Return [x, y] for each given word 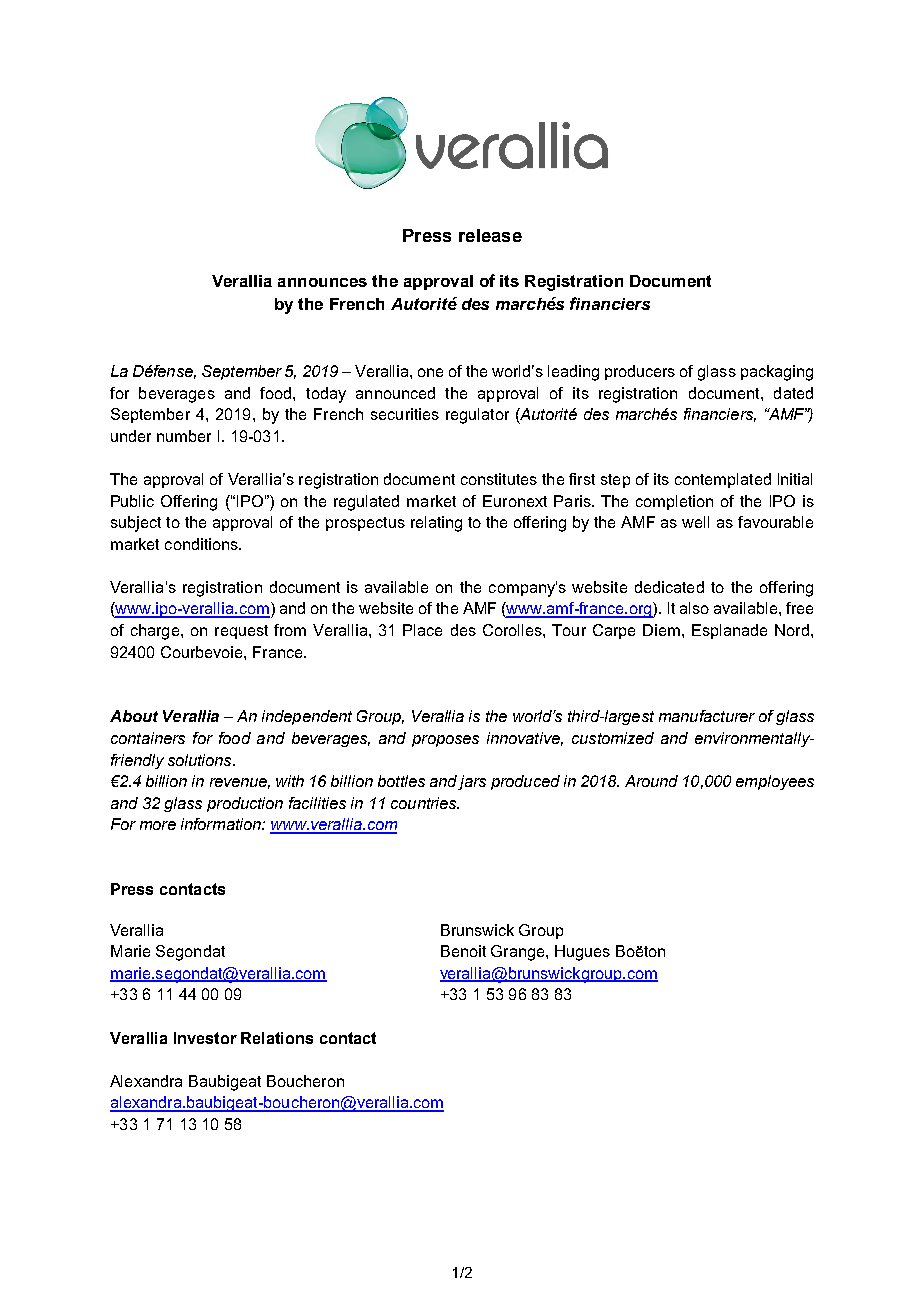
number [184, 436]
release [490, 235]
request [241, 632]
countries [425, 803]
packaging [777, 373]
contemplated [723, 480]
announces [322, 282]
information [222, 824]
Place [422, 630]
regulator [477, 416]
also [694, 608]
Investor [205, 1038]
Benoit [463, 951]
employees [775, 782]
